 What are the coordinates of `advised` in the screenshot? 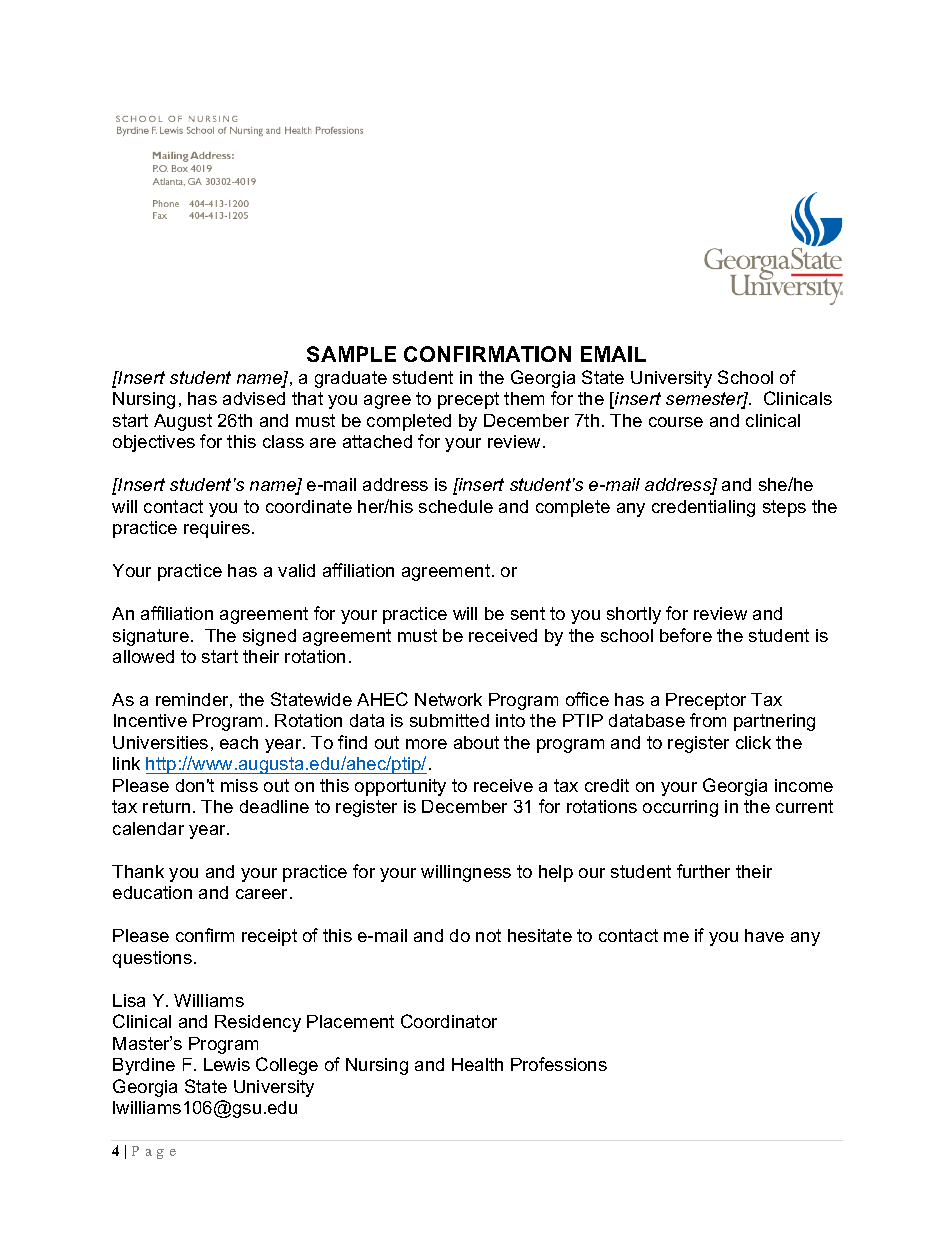 It's located at (254, 398).
